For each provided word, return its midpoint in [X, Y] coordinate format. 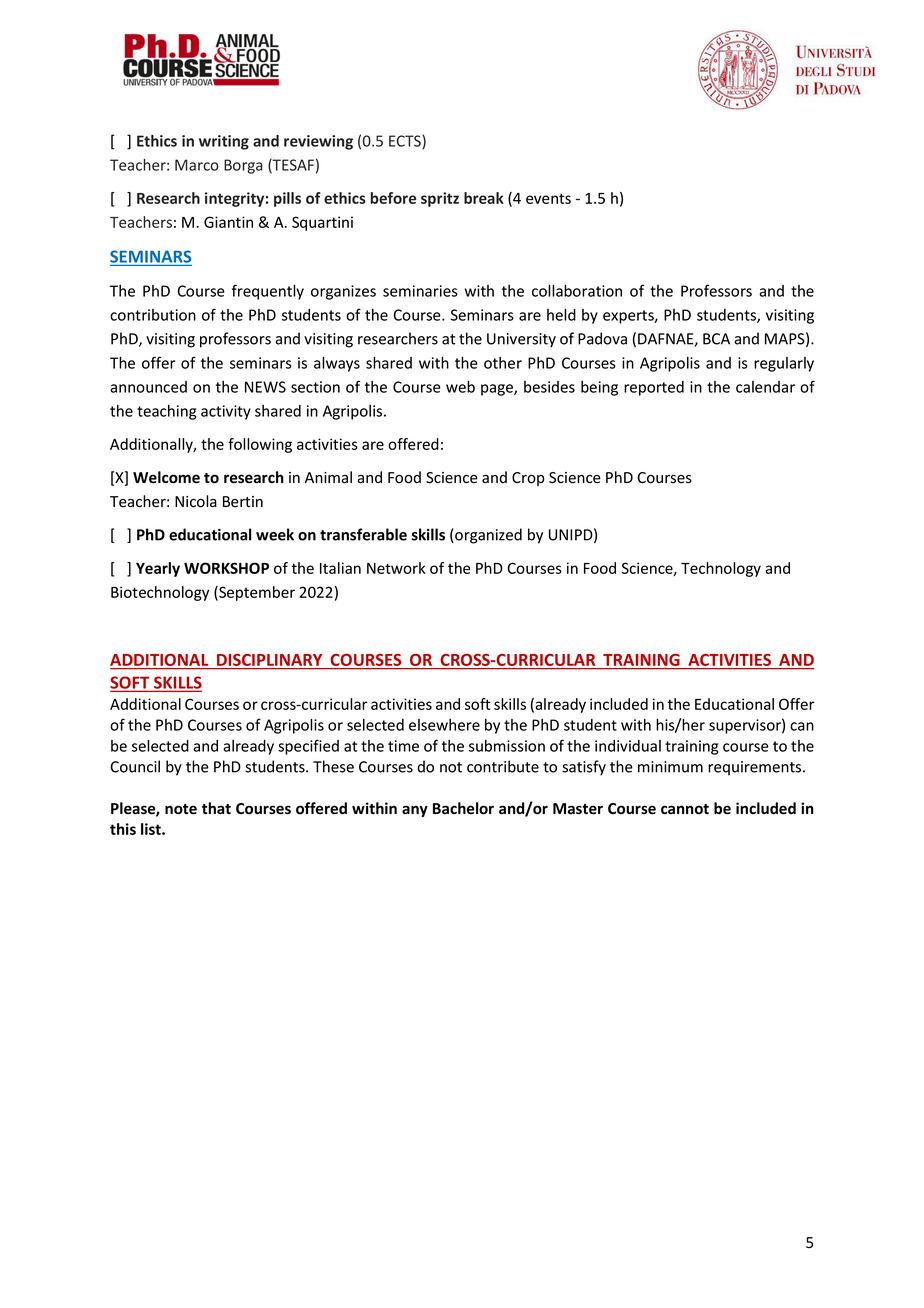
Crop [528, 479]
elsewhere [444, 725]
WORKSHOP [226, 568]
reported [654, 388]
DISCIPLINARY [270, 661]
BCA [716, 339]
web [460, 387]
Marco [197, 165]
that [216, 808]
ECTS [406, 142]
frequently [268, 292]
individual [628, 746]
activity [226, 412]
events [548, 198]
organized [487, 536]
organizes [343, 292]
